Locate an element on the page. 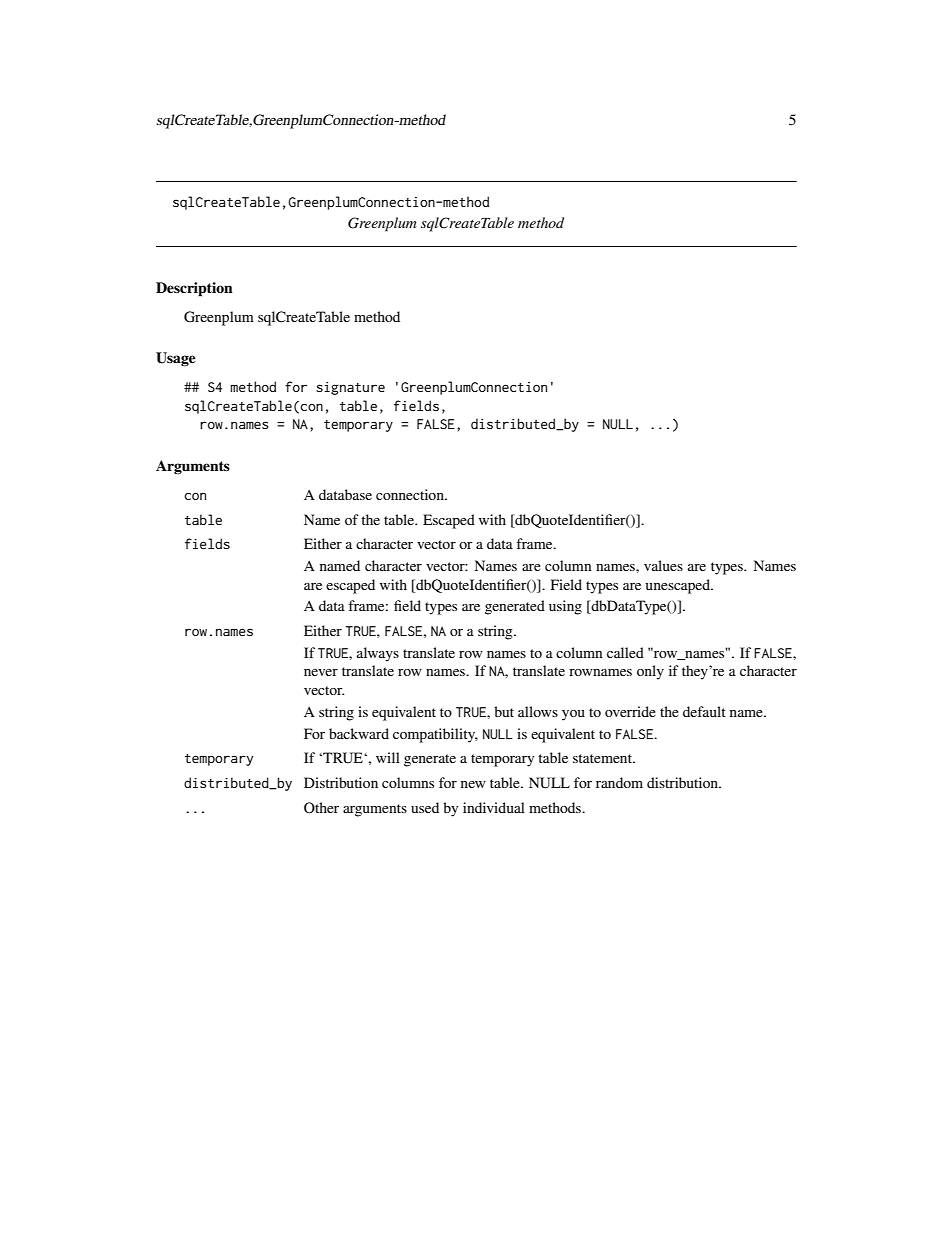 The height and width of the image is (1233, 952). values is located at coordinates (663, 565).
